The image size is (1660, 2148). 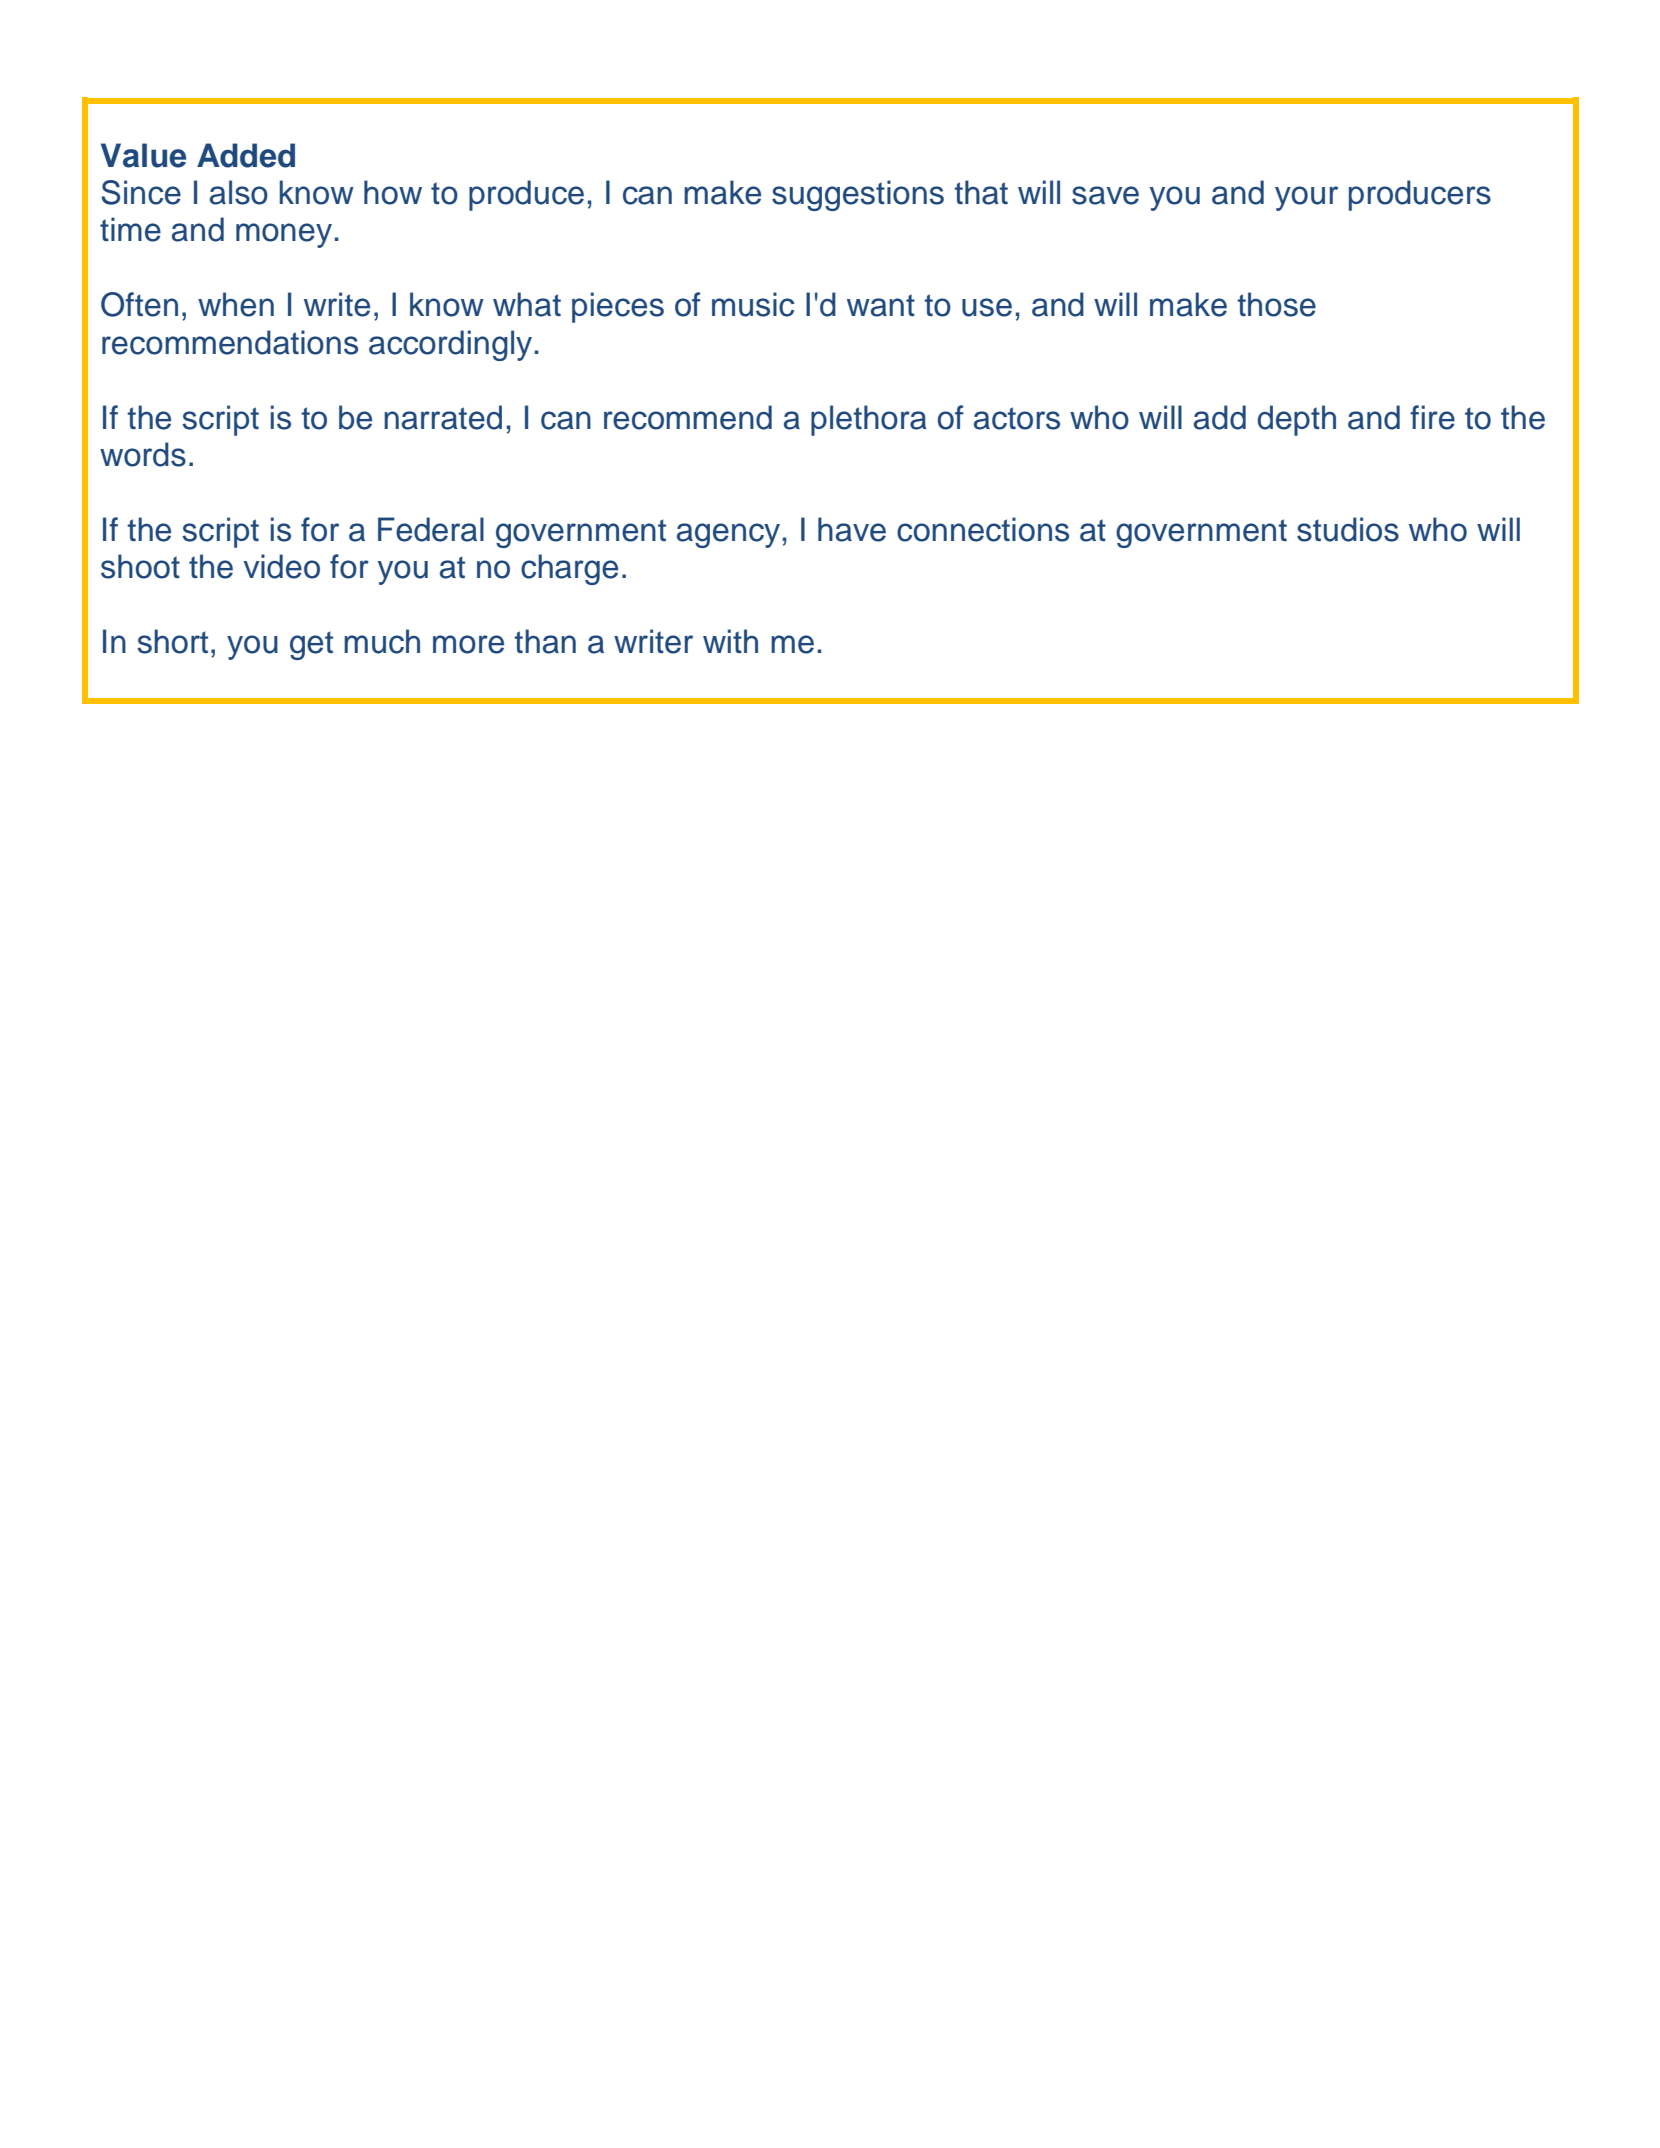 I want to click on depth, so click(x=1297, y=420).
